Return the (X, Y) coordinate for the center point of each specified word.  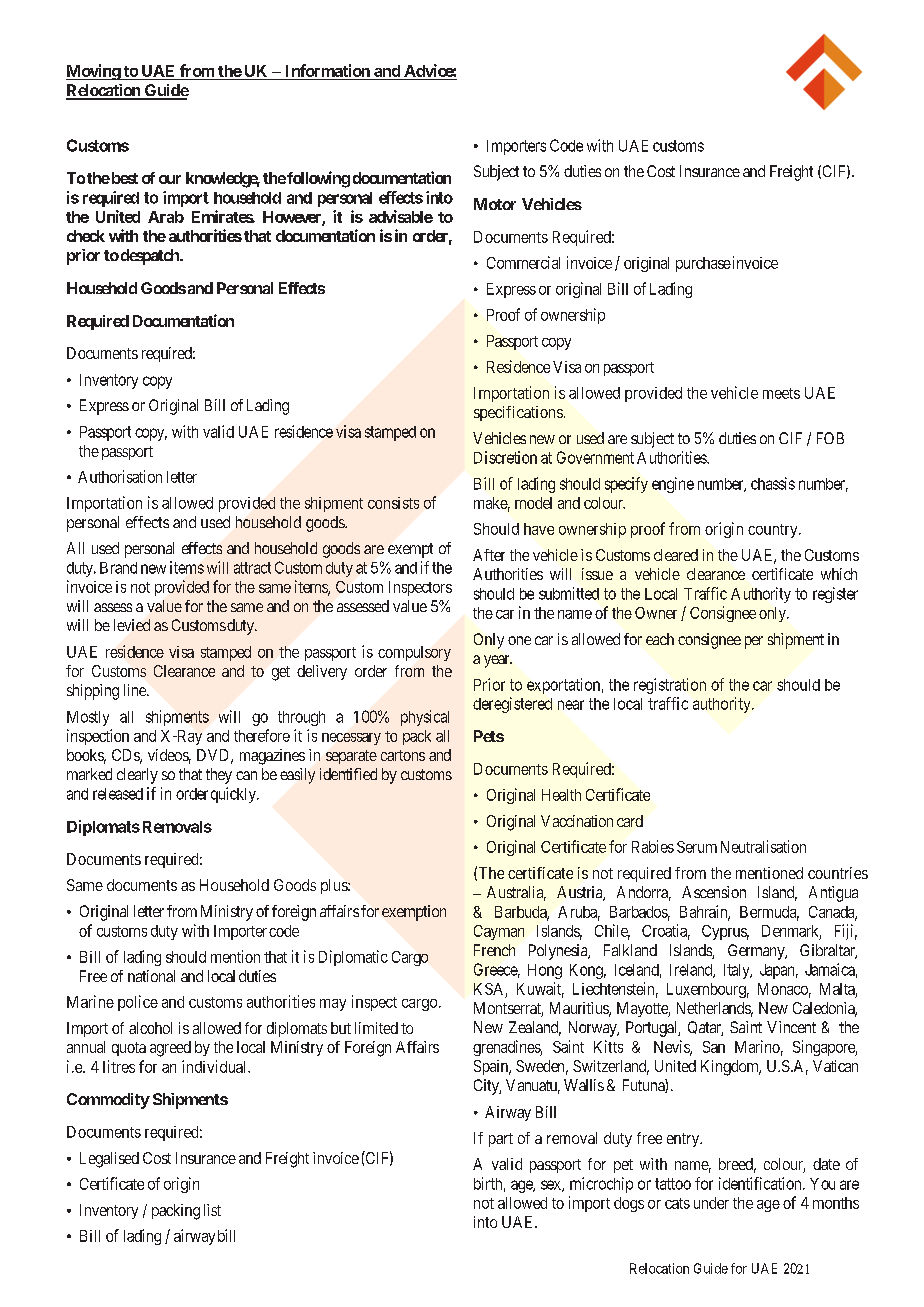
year (498, 661)
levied (132, 625)
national (151, 976)
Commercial (523, 262)
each (660, 639)
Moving (94, 72)
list (212, 1210)
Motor (495, 204)
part (501, 1140)
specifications (518, 413)
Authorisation (120, 476)
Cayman (499, 932)
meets (781, 393)
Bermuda (769, 913)
